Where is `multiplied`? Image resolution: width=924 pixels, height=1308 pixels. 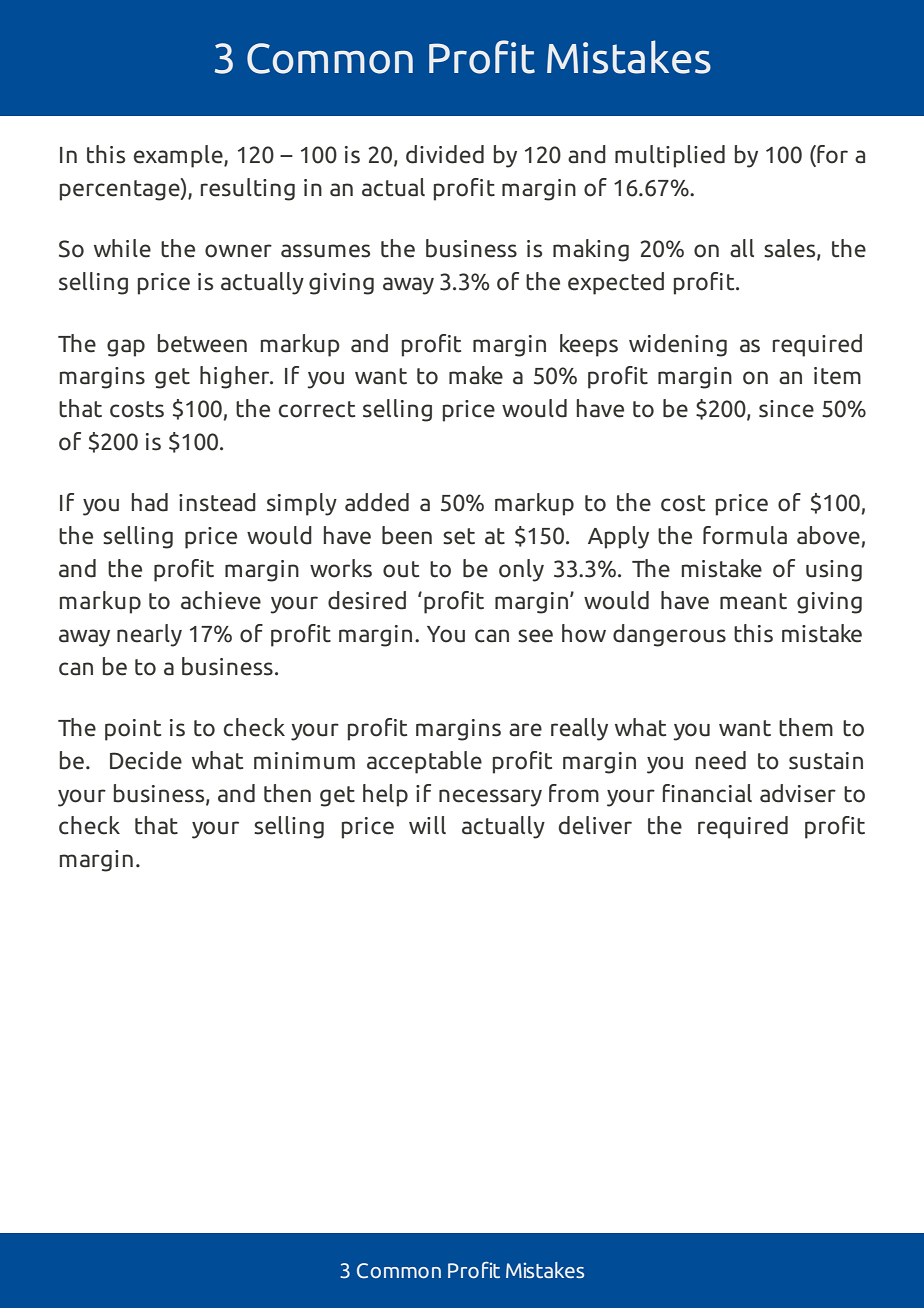 multiplied is located at coordinates (670, 156).
